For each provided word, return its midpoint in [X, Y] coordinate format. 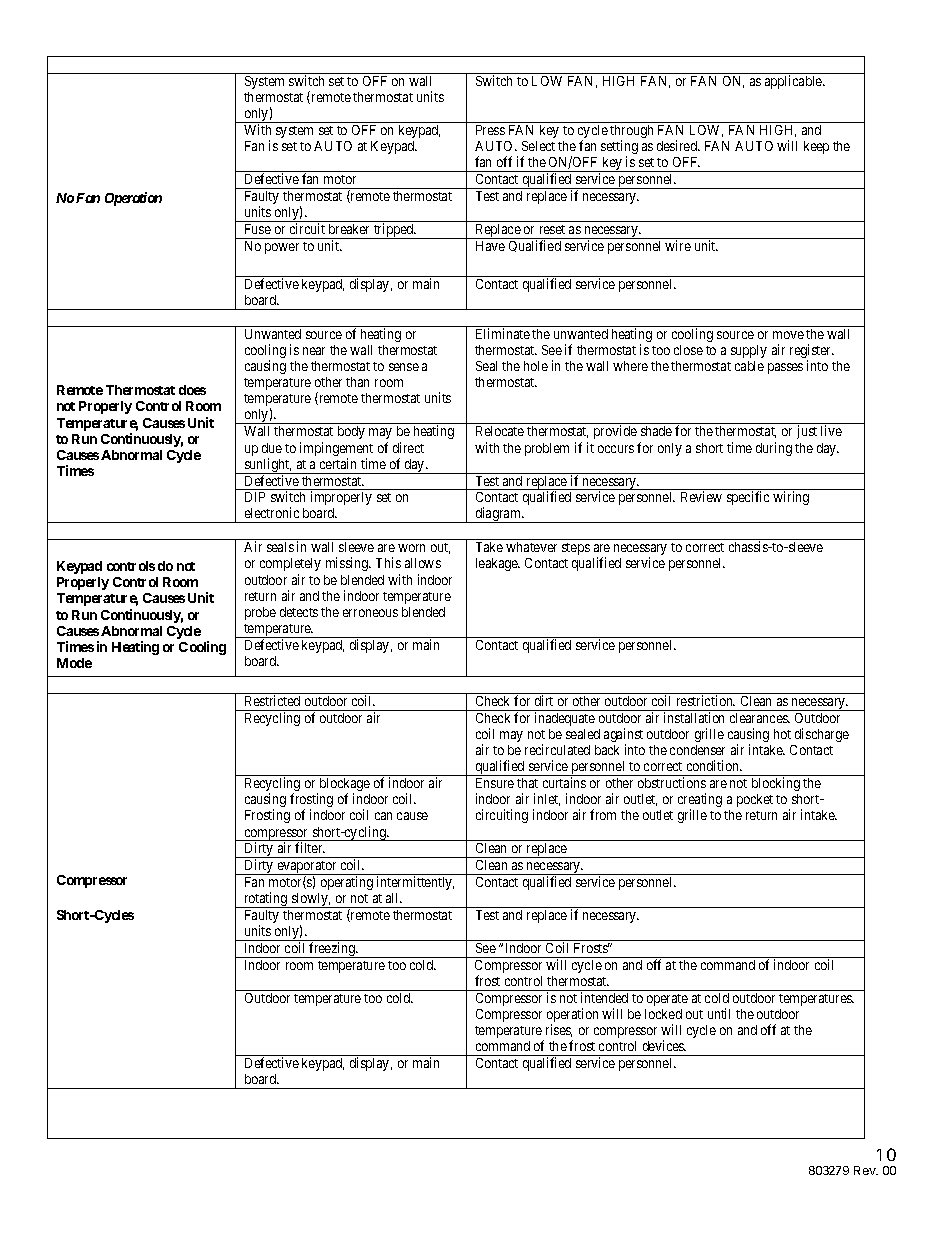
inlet [547, 799]
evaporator [307, 868]
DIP [255, 497]
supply [749, 351]
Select [538, 146]
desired [678, 145]
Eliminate [503, 333]
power [282, 248]
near [314, 351]
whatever [531, 547]
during [774, 449]
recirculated [557, 749]
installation [694, 717]
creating [700, 801]
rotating [266, 900]
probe [260, 613]
